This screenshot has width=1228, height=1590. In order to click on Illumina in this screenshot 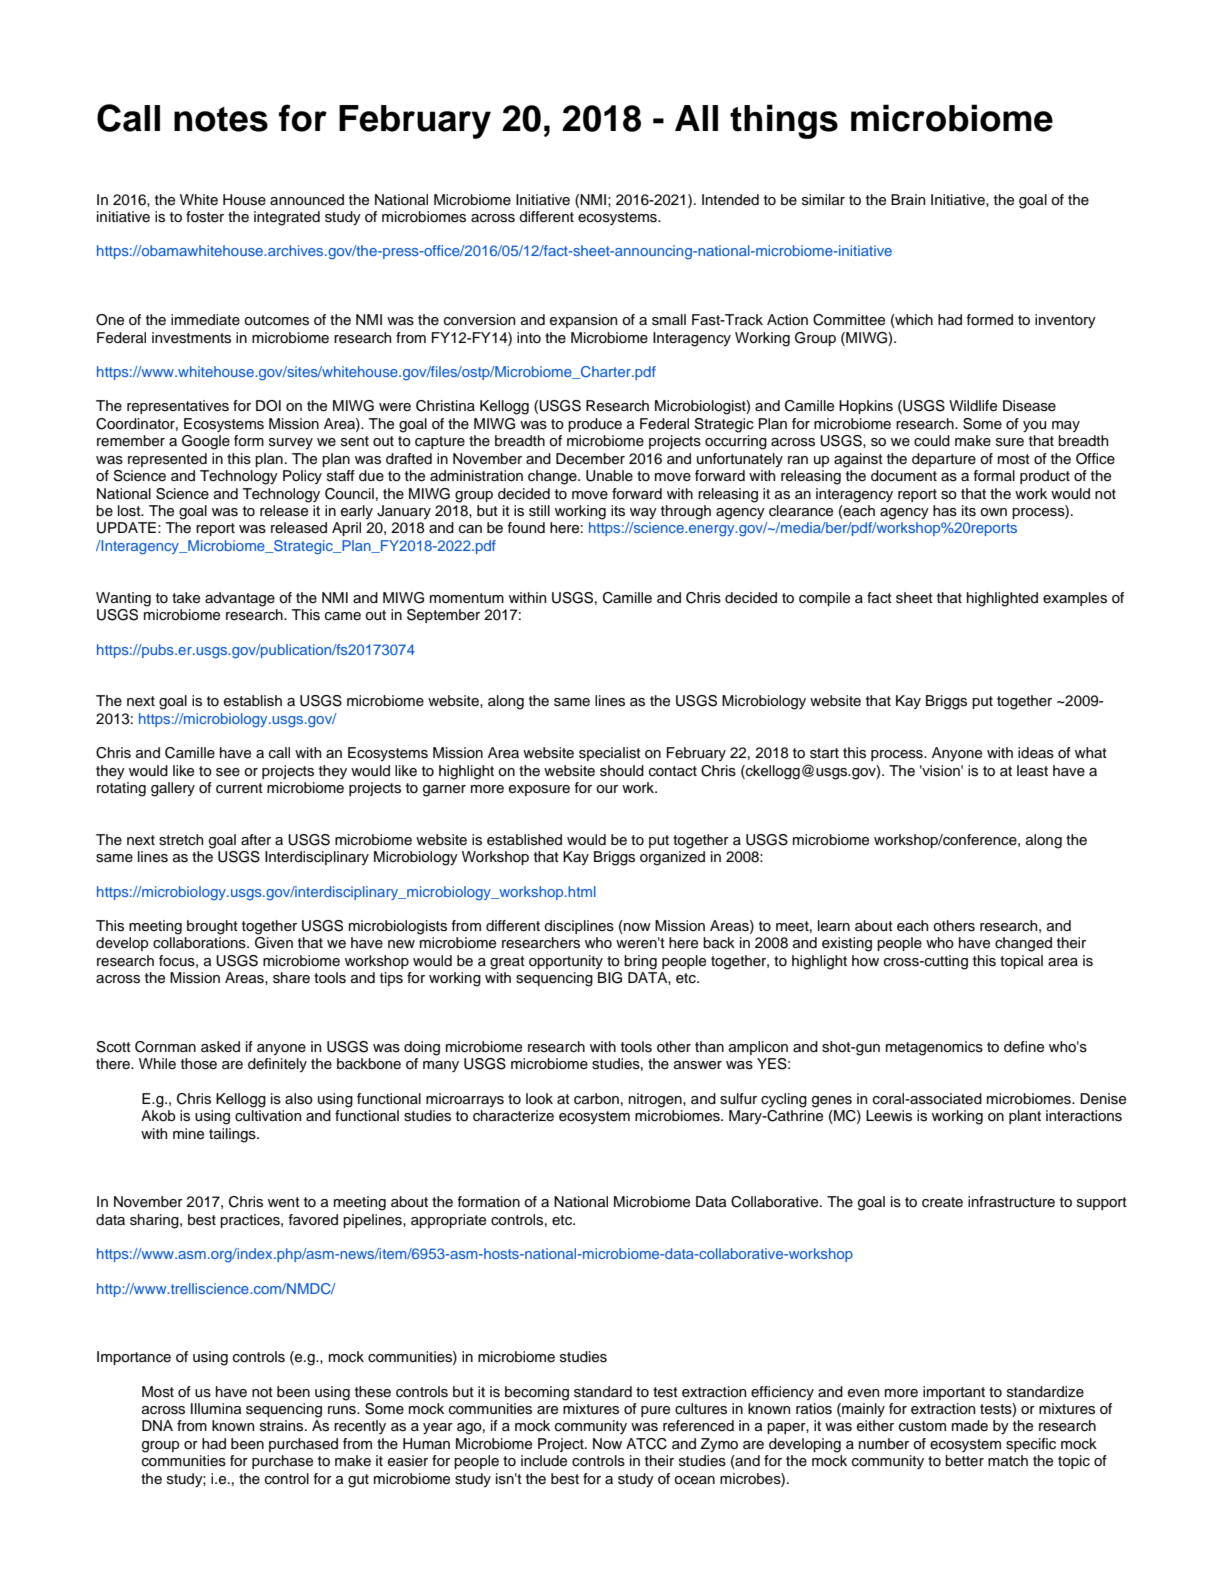, I will do `click(216, 1409)`.
